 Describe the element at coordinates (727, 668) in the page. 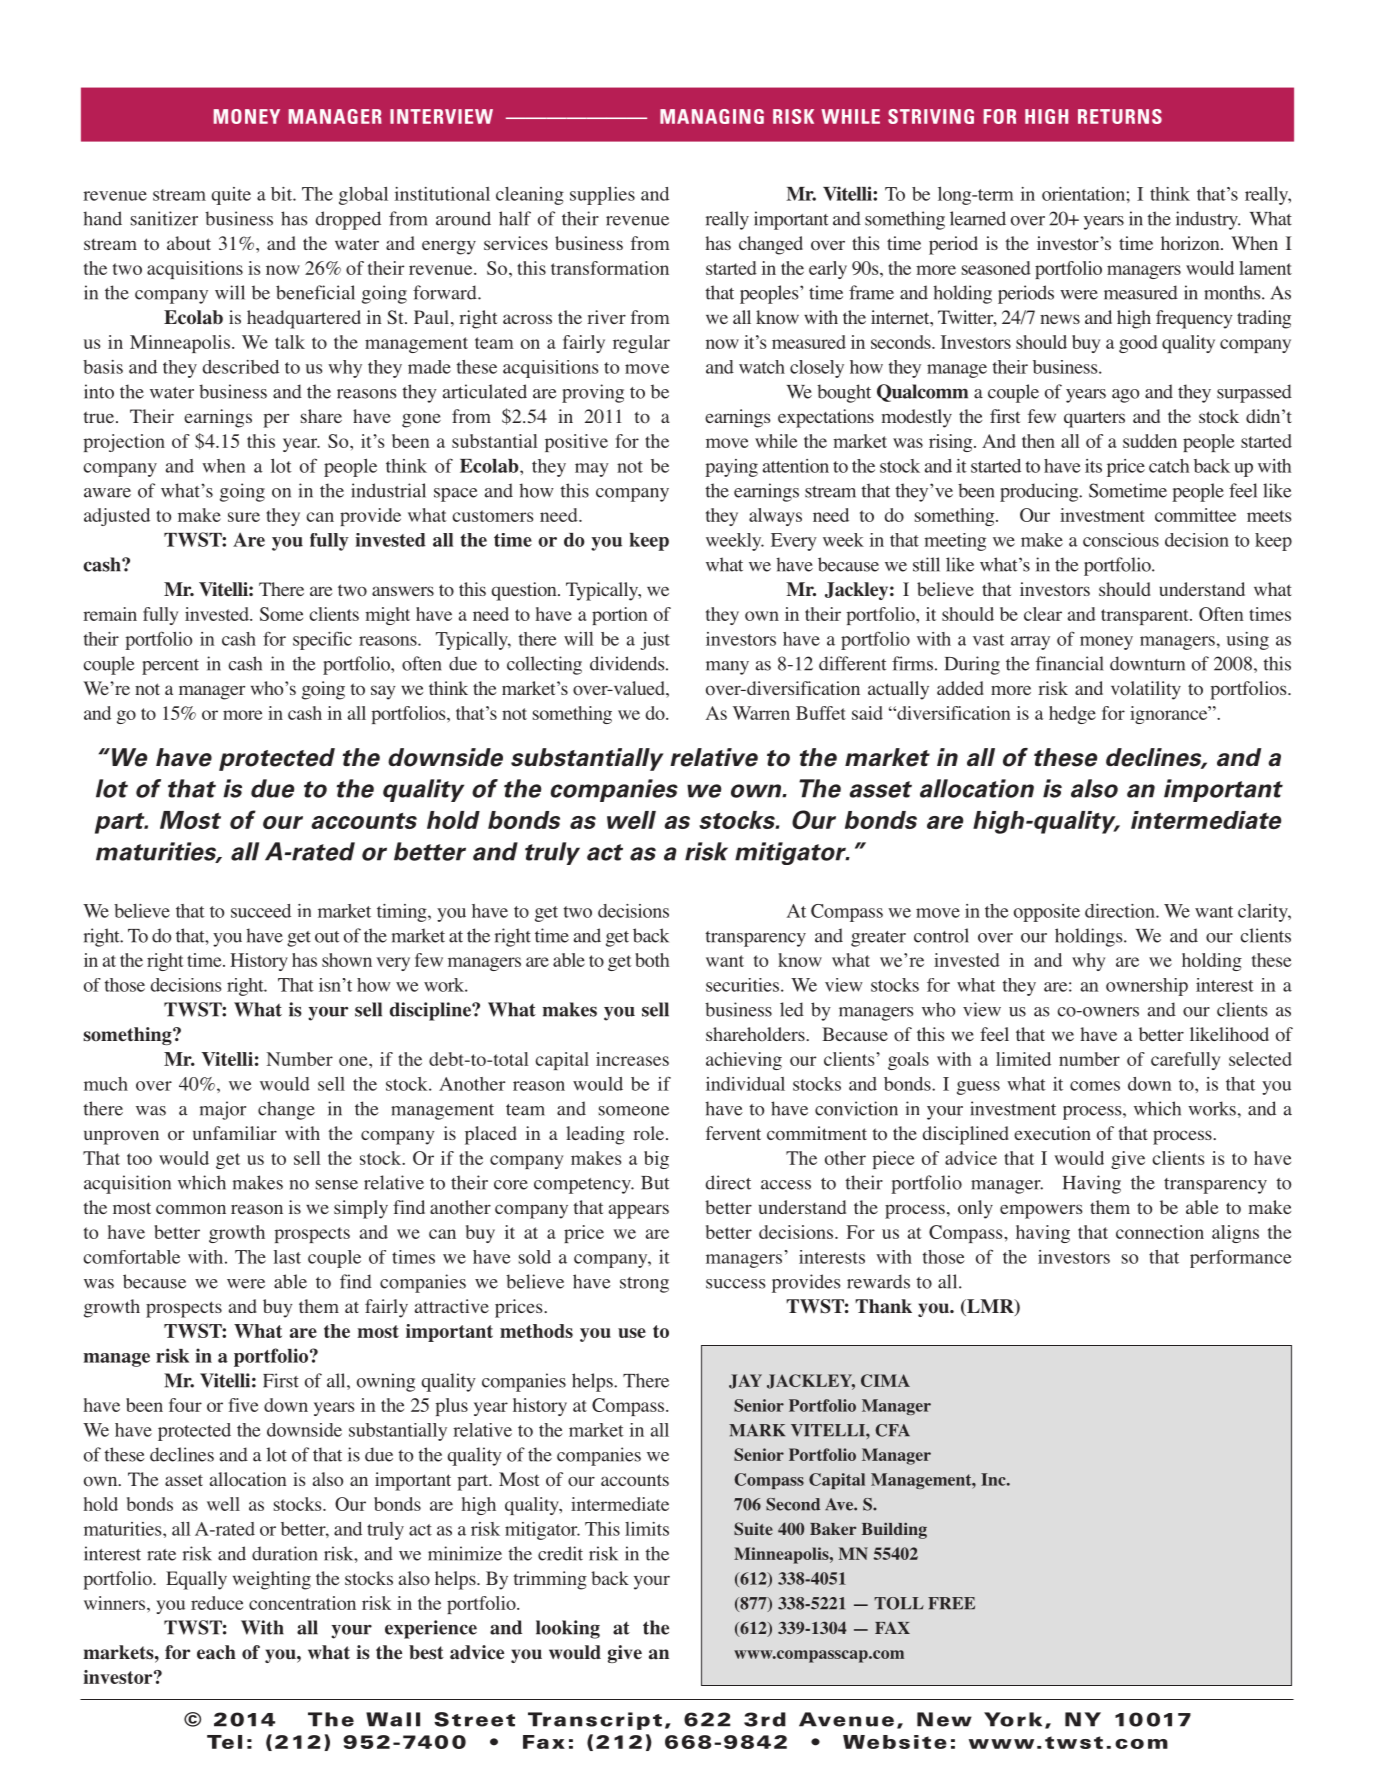

I see `many` at that location.
